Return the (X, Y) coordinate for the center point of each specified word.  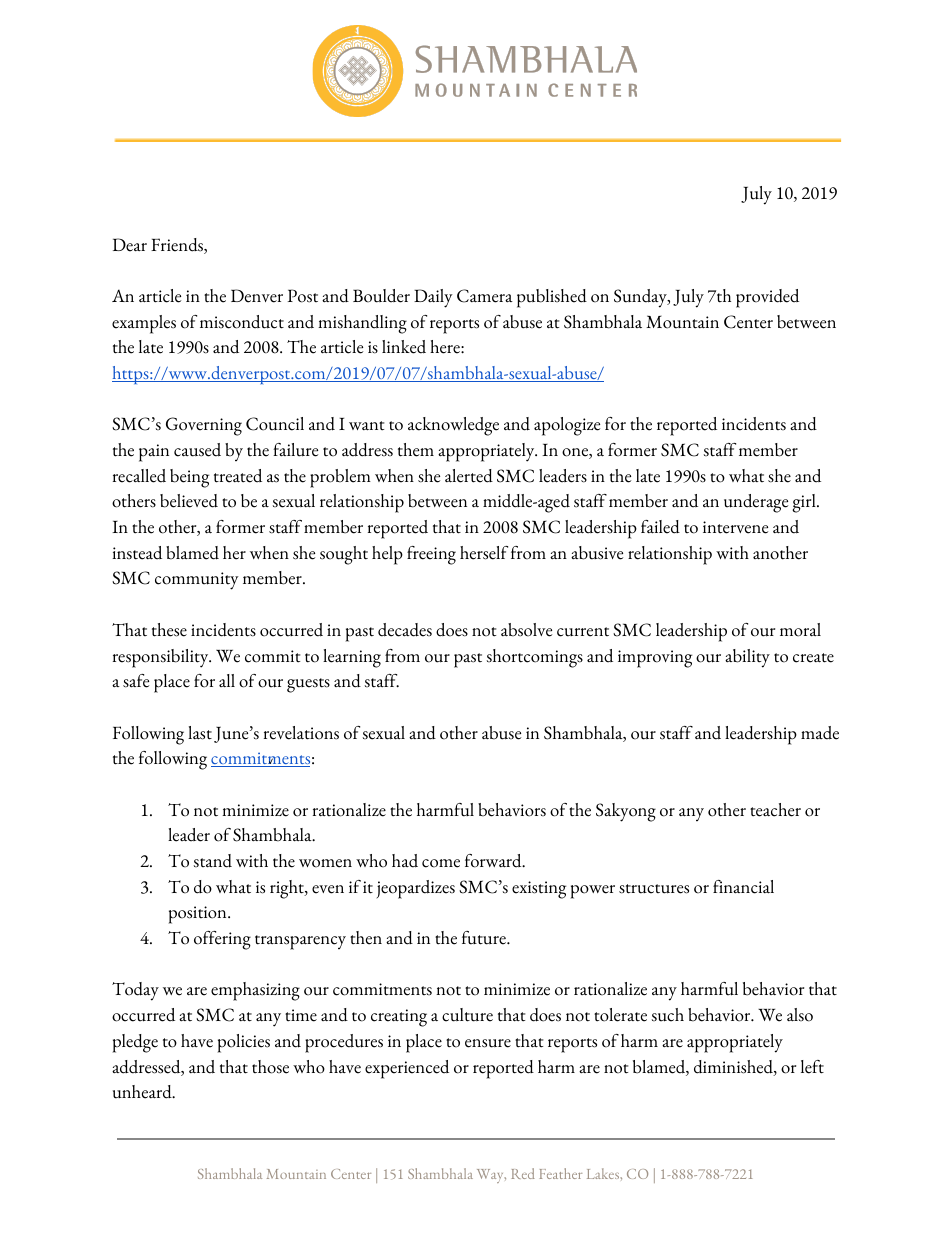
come (441, 863)
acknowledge (453, 426)
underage (756, 503)
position (199, 915)
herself (484, 553)
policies (244, 1043)
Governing (204, 426)
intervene (735, 527)
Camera (485, 296)
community (197, 581)
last (200, 733)
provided (767, 298)
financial (743, 887)
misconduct (242, 322)
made (820, 733)
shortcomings (535, 658)
